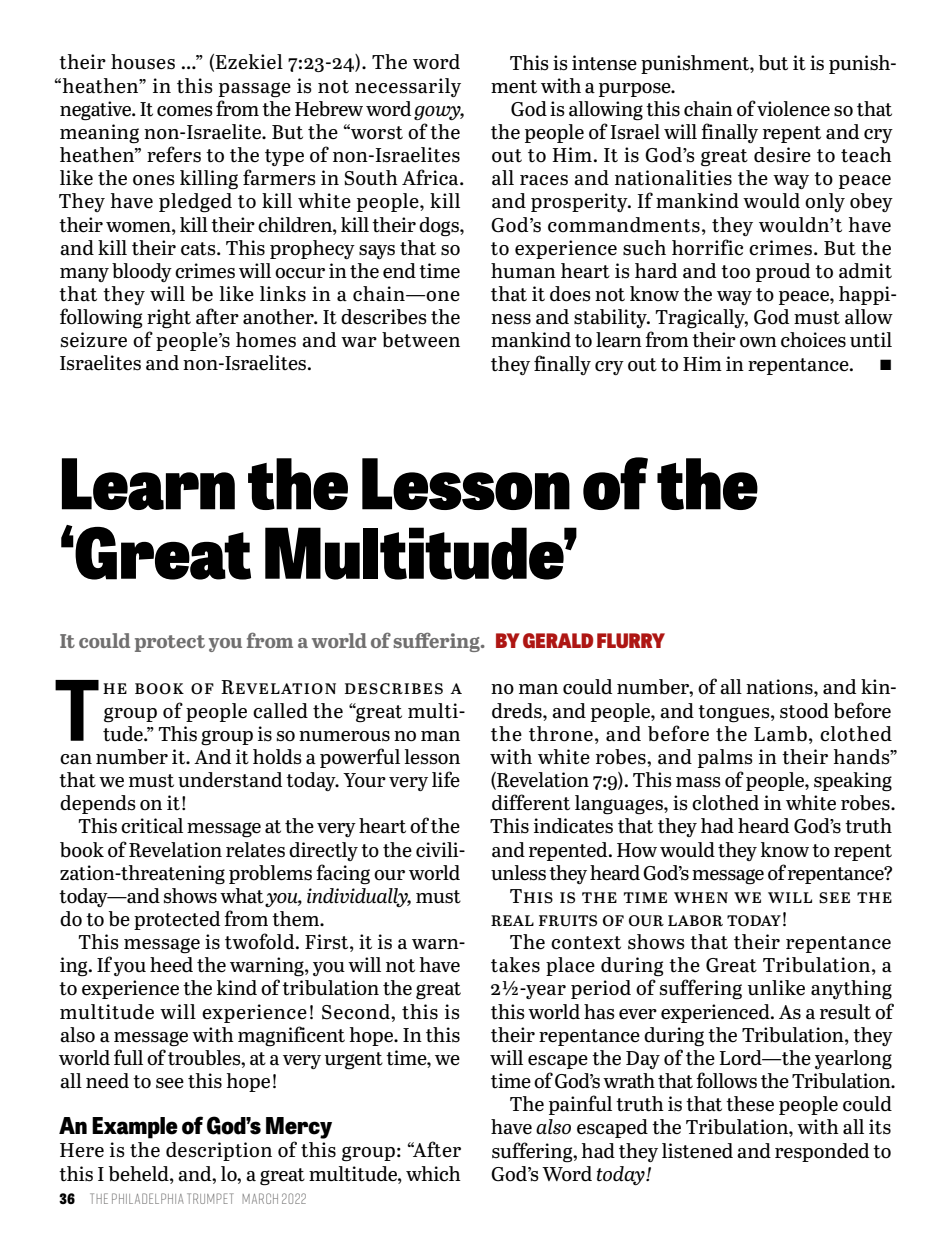 This document has width=952, height=1250. I want to click on nations, so click(780, 687).
